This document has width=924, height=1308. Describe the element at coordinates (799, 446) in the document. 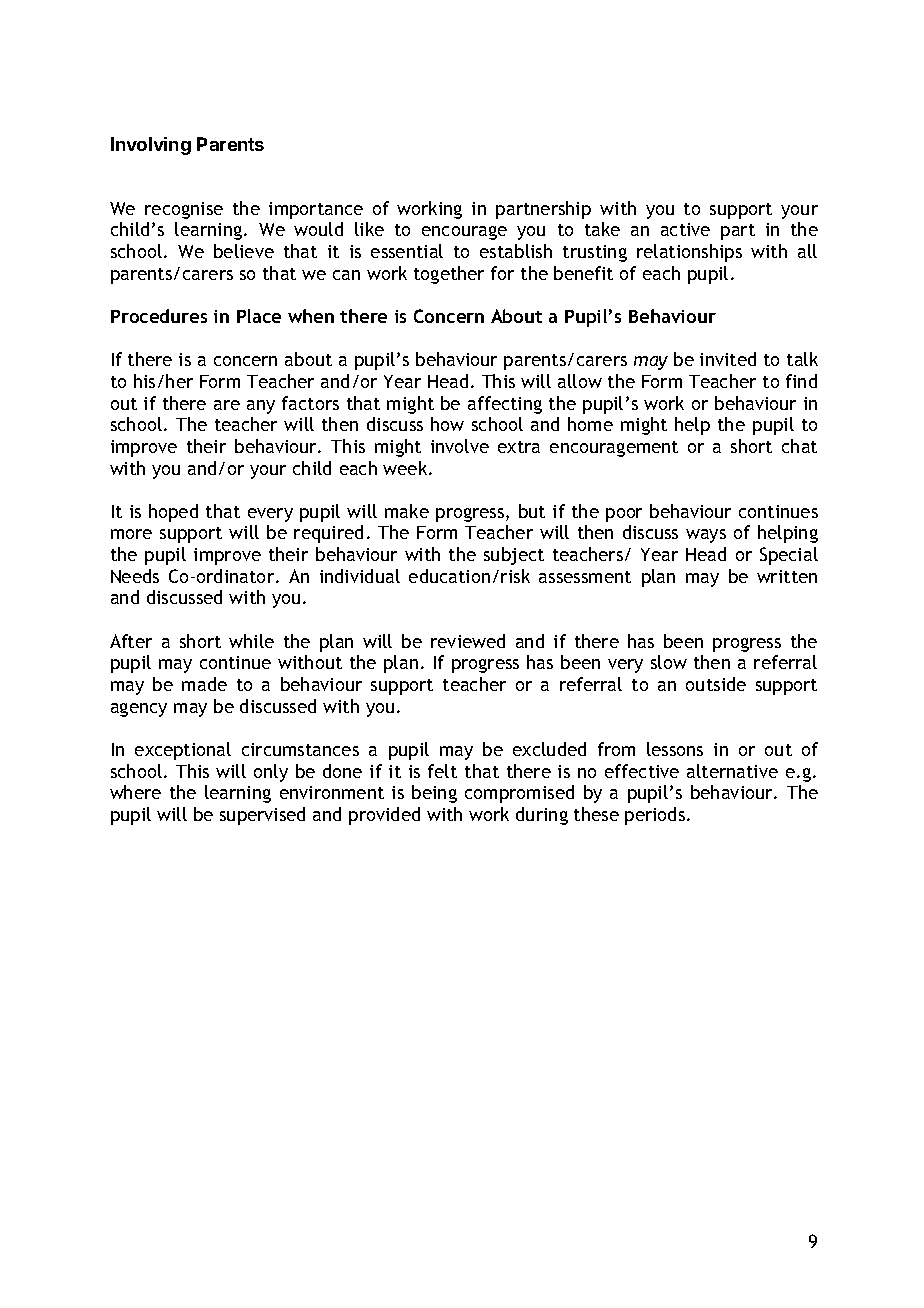

I see `chat` at that location.
